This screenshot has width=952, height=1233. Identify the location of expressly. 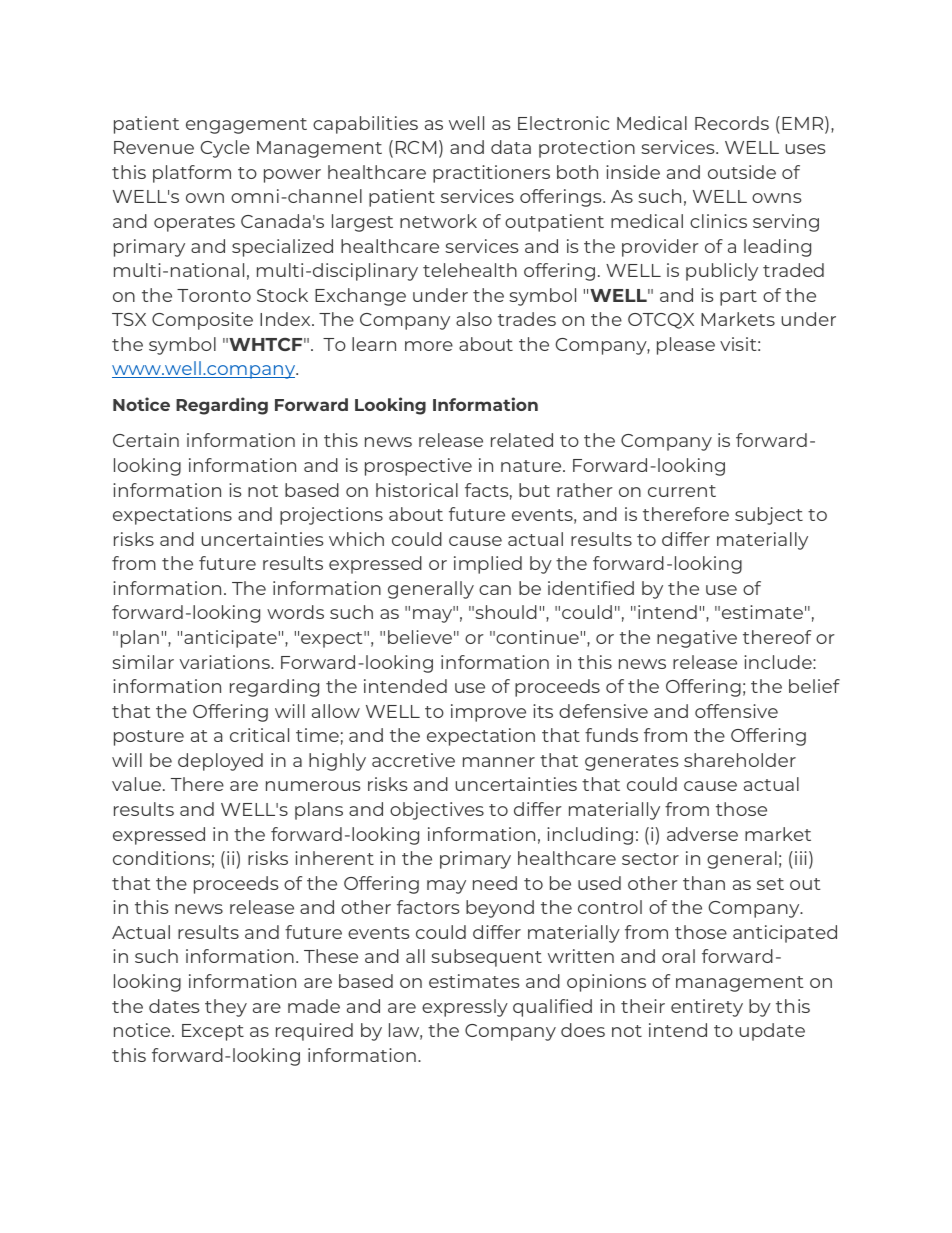
(465, 1008).
